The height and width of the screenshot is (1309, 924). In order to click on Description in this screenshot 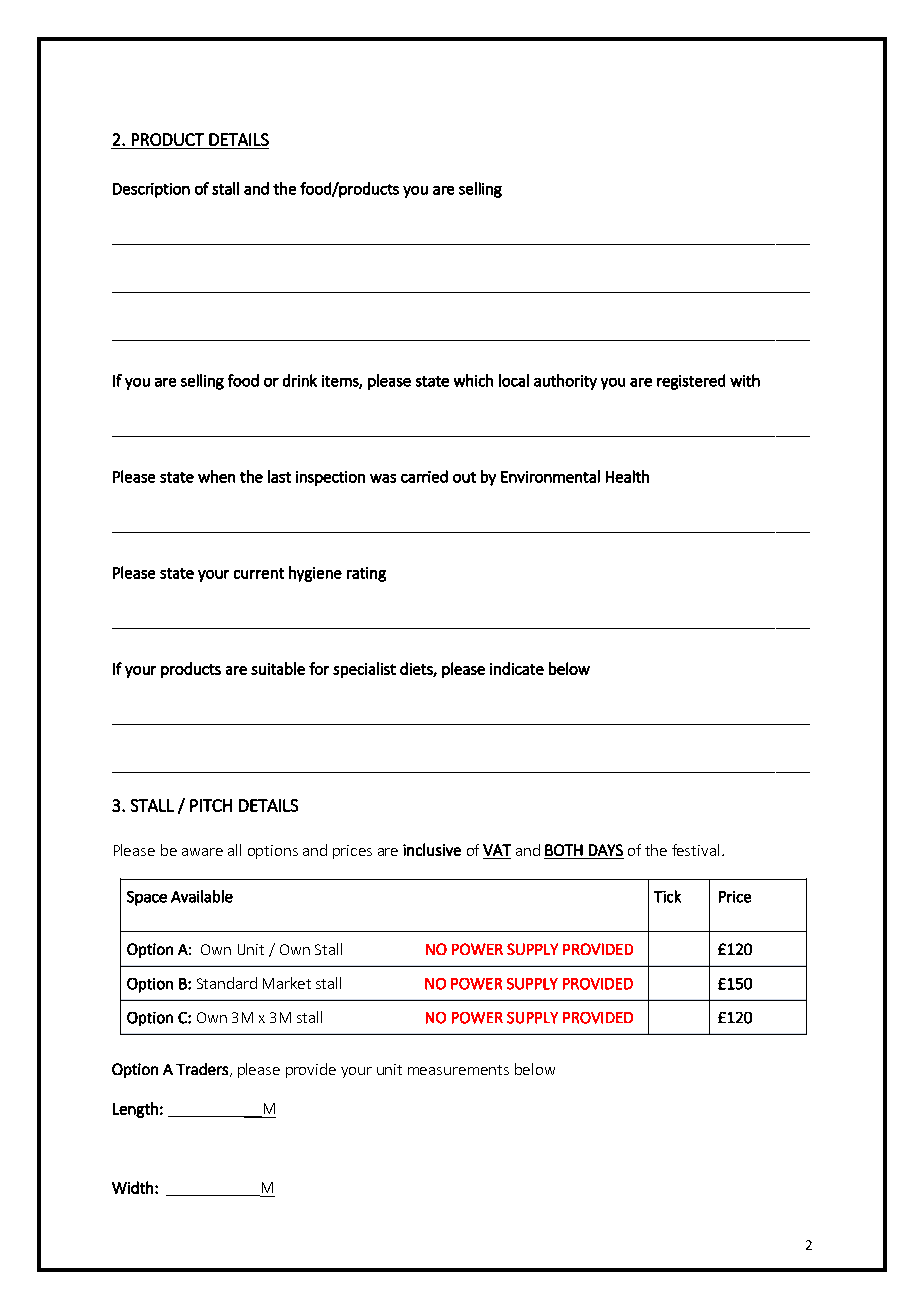, I will do `click(151, 190)`.
